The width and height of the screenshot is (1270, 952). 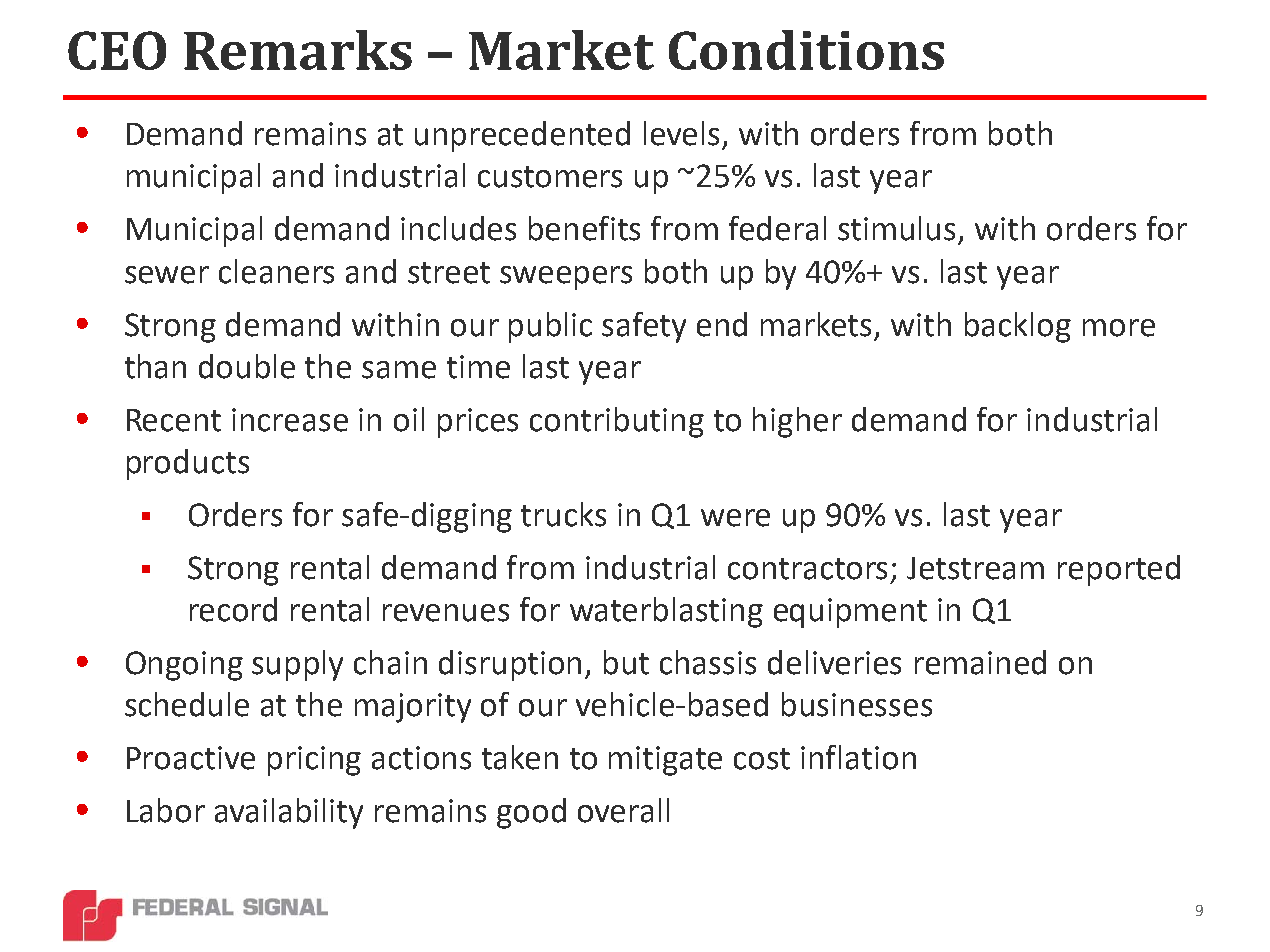 What do you see at coordinates (276, 271) in the screenshot?
I see `cleaners` at bounding box center [276, 271].
